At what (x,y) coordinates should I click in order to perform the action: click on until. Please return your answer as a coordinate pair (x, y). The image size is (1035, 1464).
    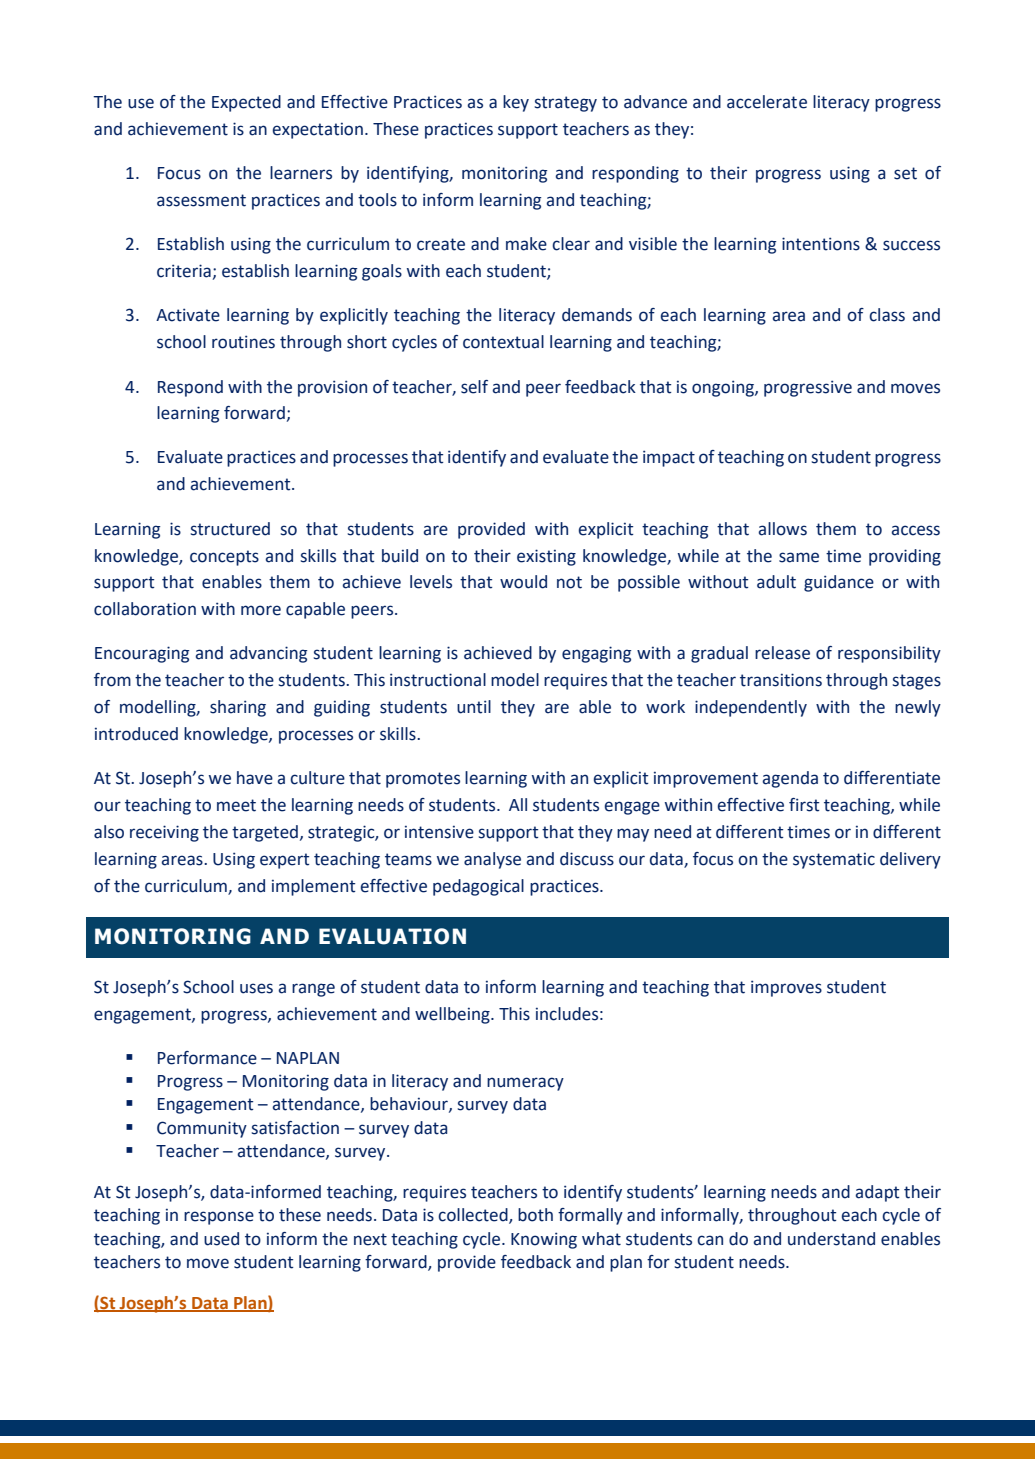
    Looking at the image, I should click on (474, 707).
